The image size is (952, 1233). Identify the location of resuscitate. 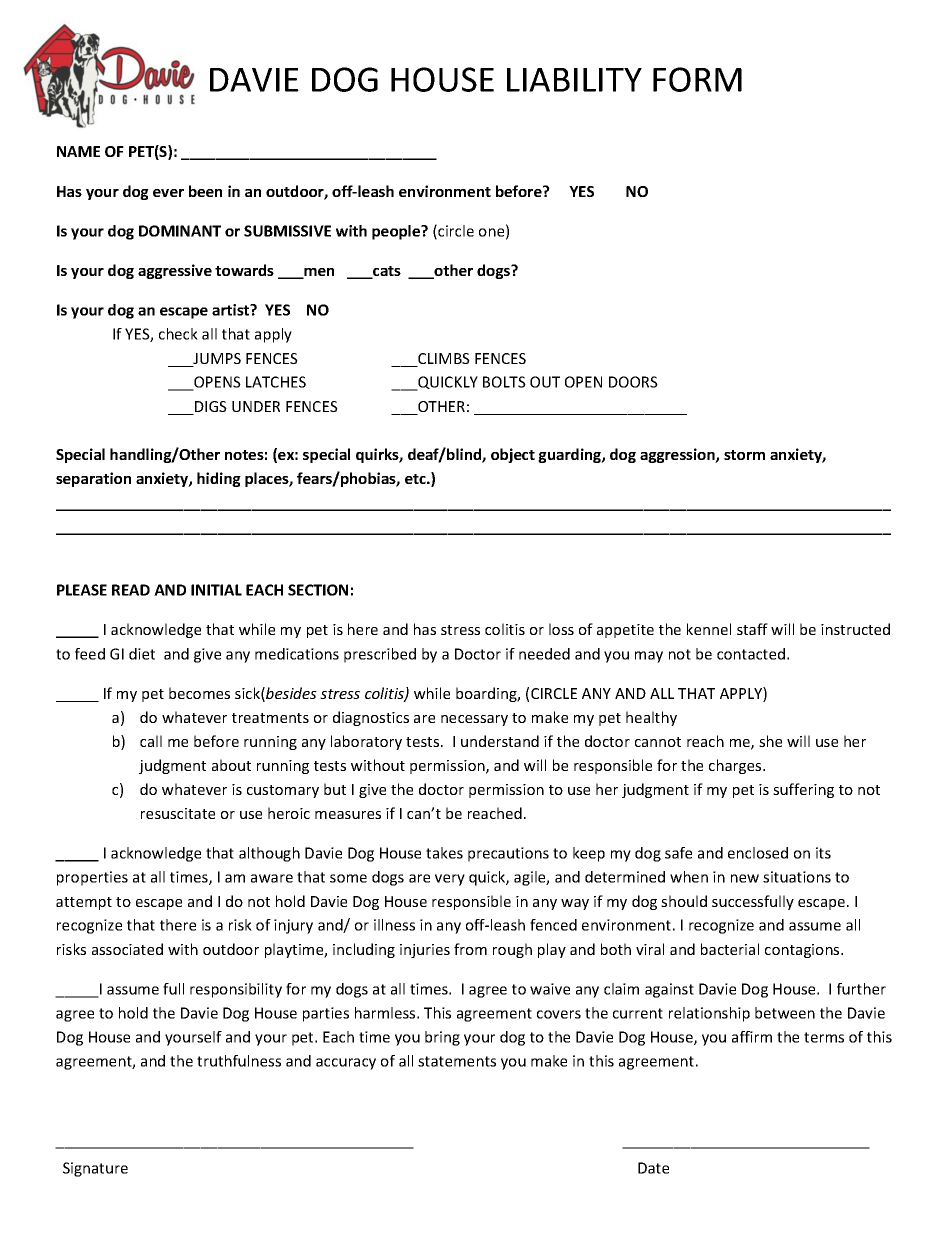
(178, 813).
